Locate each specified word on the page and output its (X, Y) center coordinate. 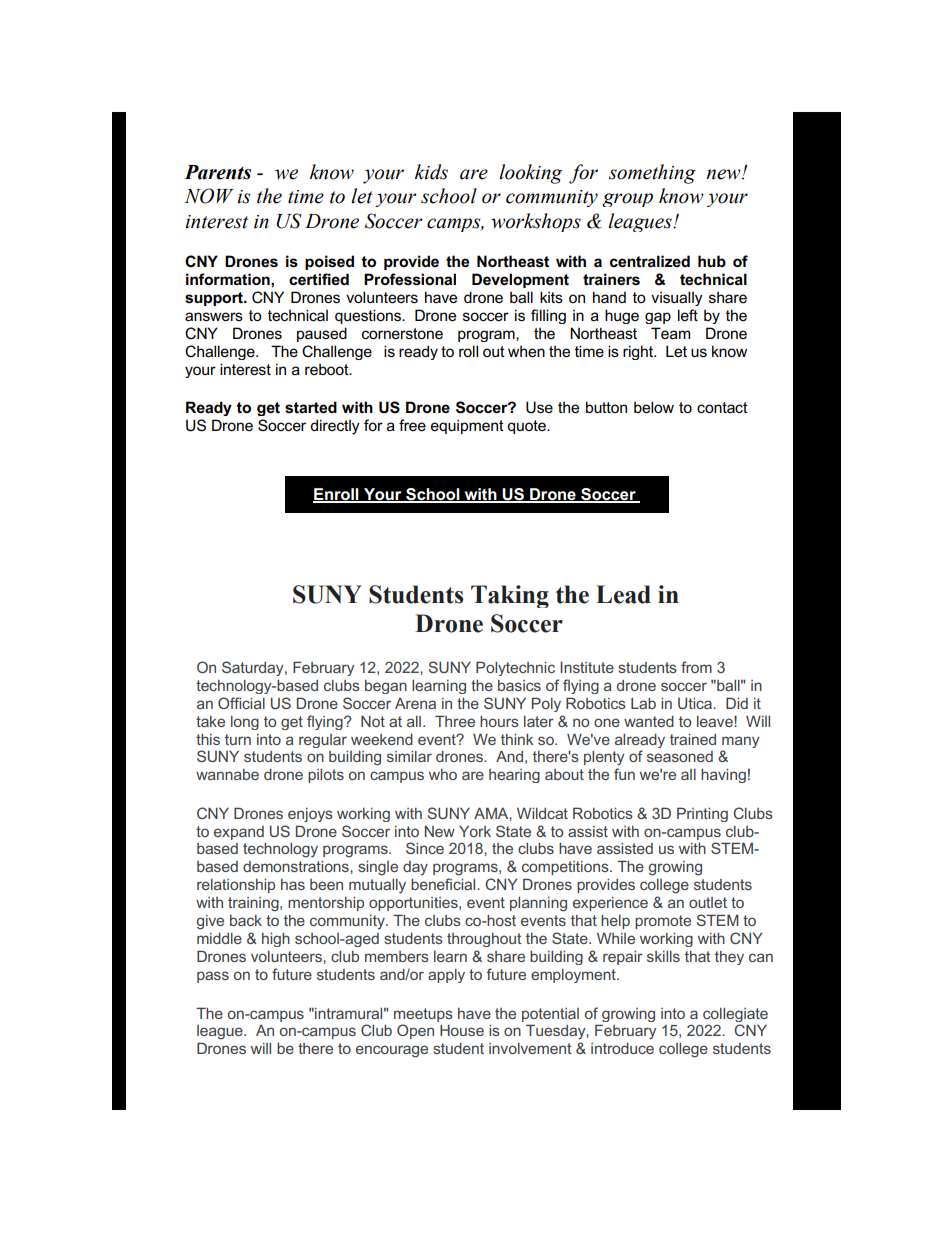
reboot (328, 369)
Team (670, 333)
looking (530, 174)
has (293, 884)
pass (213, 977)
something (652, 174)
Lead (623, 594)
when (526, 351)
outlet (708, 902)
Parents (217, 172)
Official (241, 703)
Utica (696, 703)
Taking (510, 596)
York (475, 831)
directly (335, 427)
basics (519, 685)
